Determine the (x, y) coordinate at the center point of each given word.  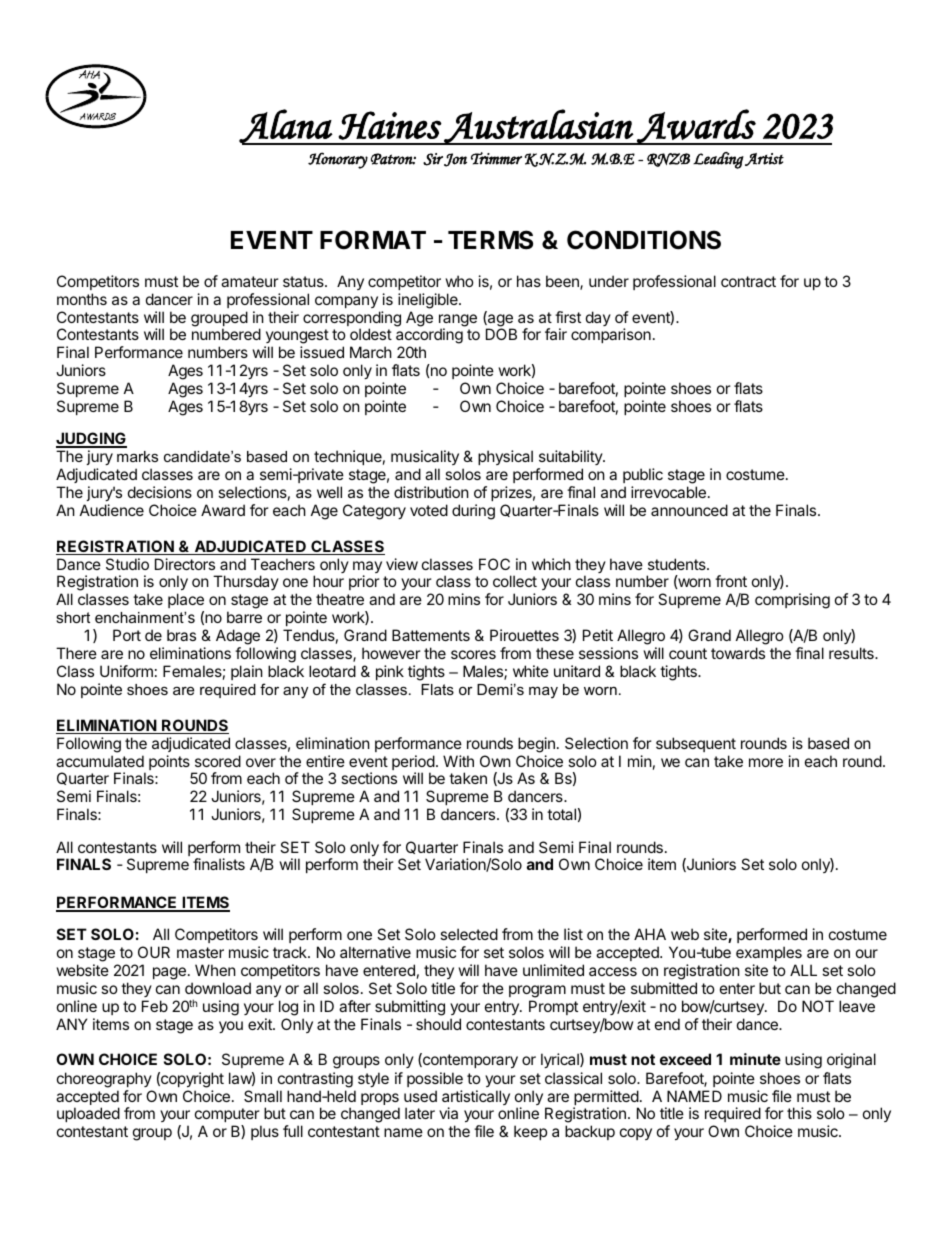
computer (227, 1115)
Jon (455, 160)
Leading (718, 160)
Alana (286, 127)
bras (181, 635)
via (448, 1113)
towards (738, 653)
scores (473, 654)
